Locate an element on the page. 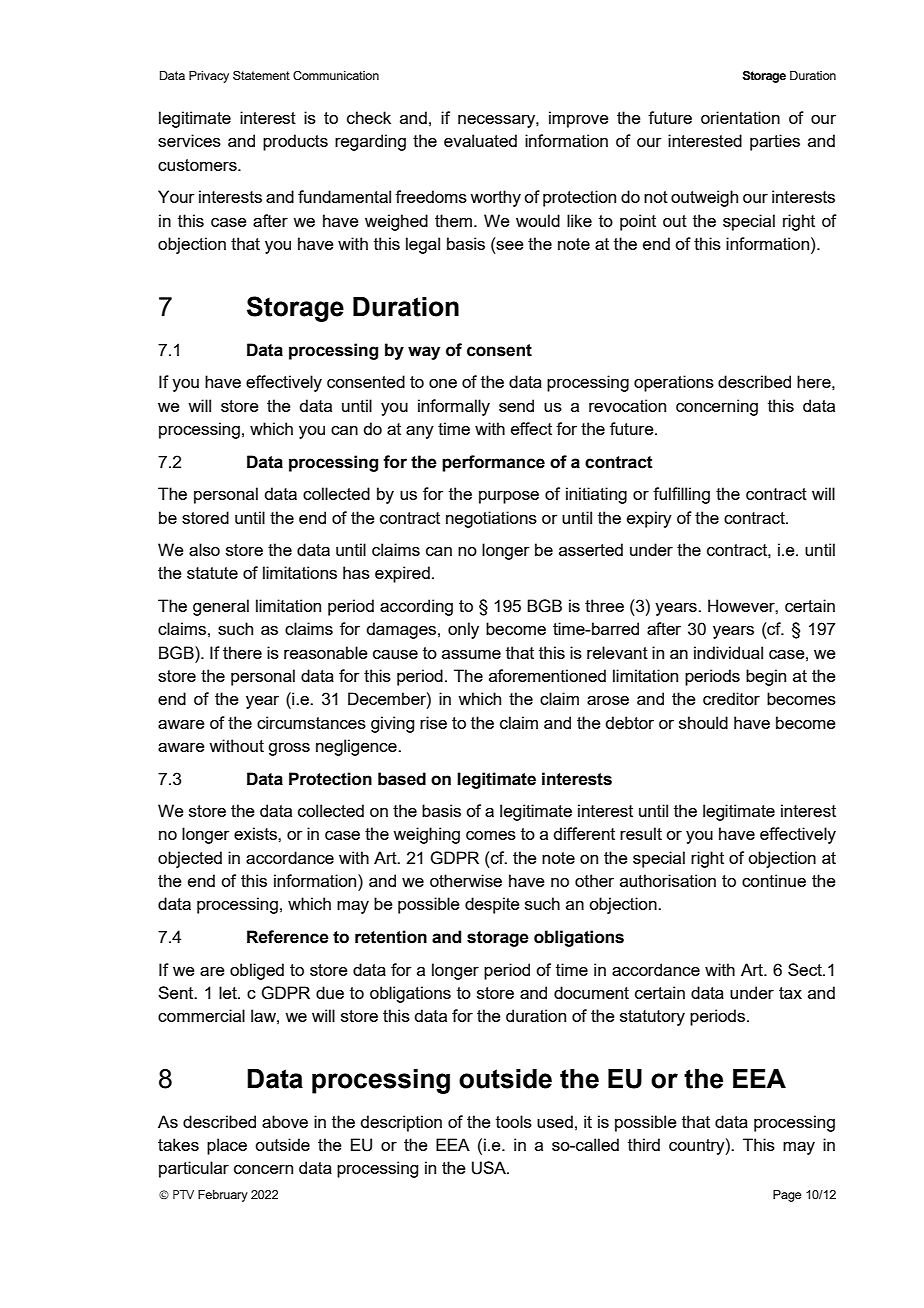  result is located at coordinates (641, 833).
